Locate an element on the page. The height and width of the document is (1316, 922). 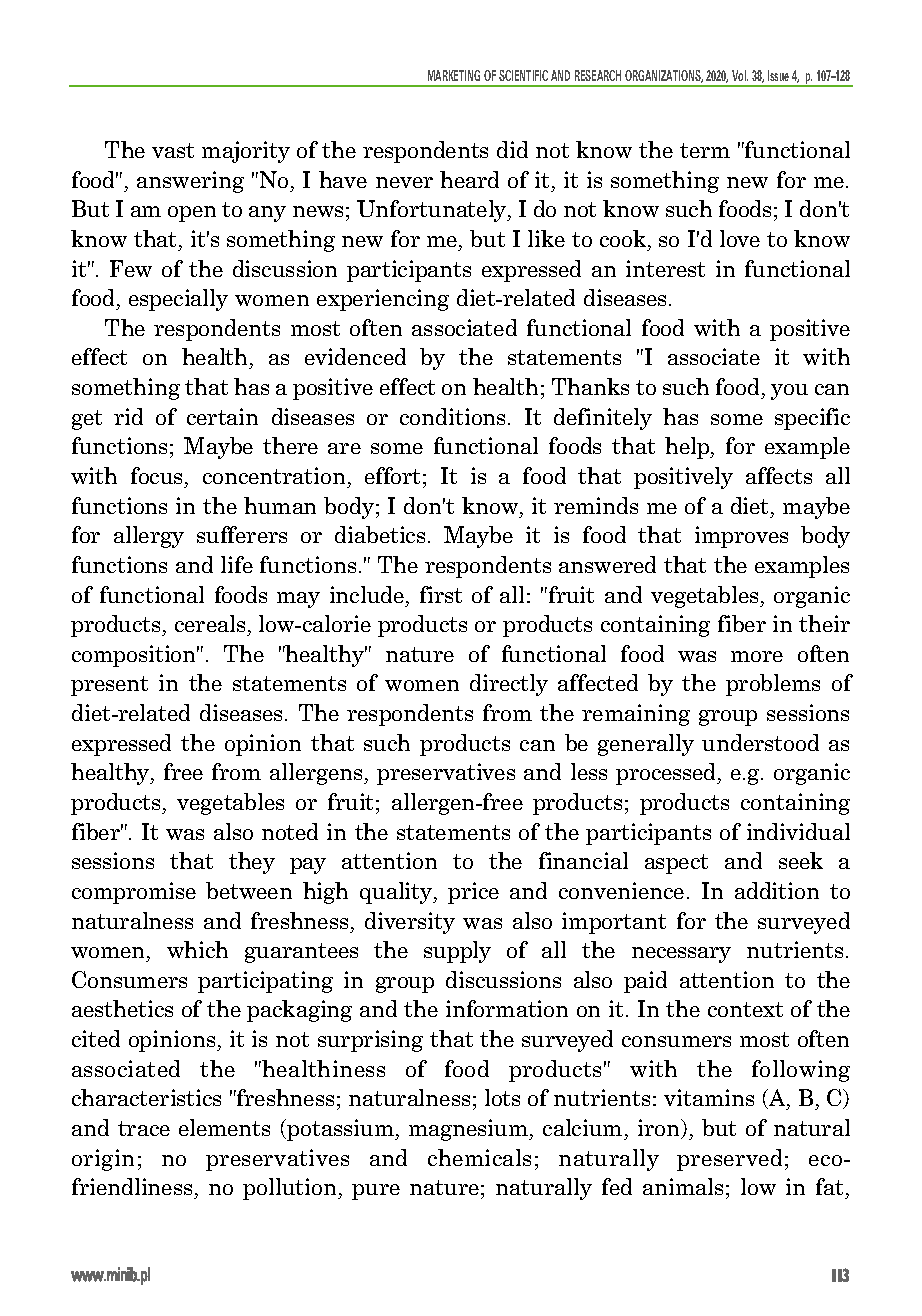
trace is located at coordinates (144, 1128).
